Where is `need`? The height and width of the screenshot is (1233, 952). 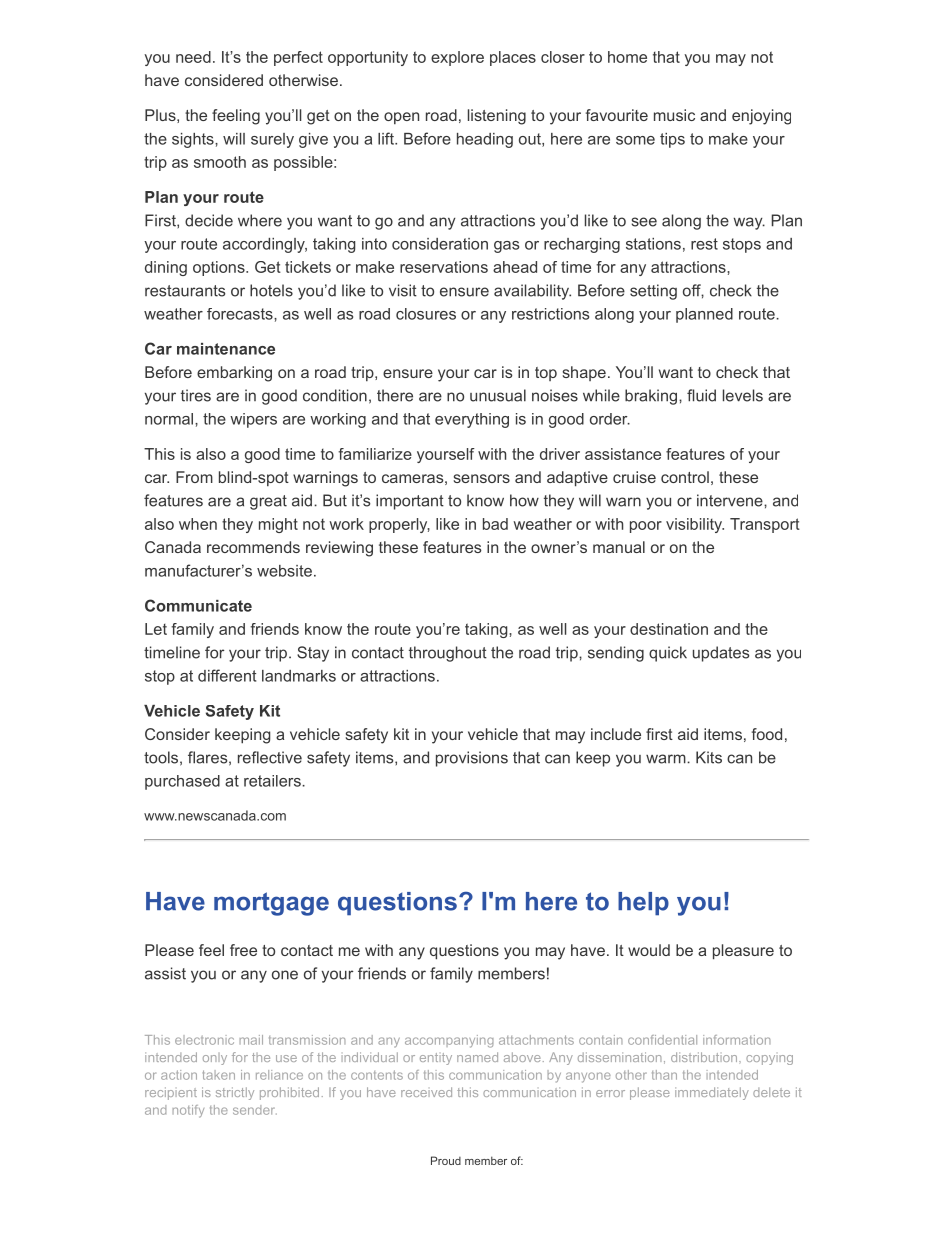 need is located at coordinates (193, 57).
